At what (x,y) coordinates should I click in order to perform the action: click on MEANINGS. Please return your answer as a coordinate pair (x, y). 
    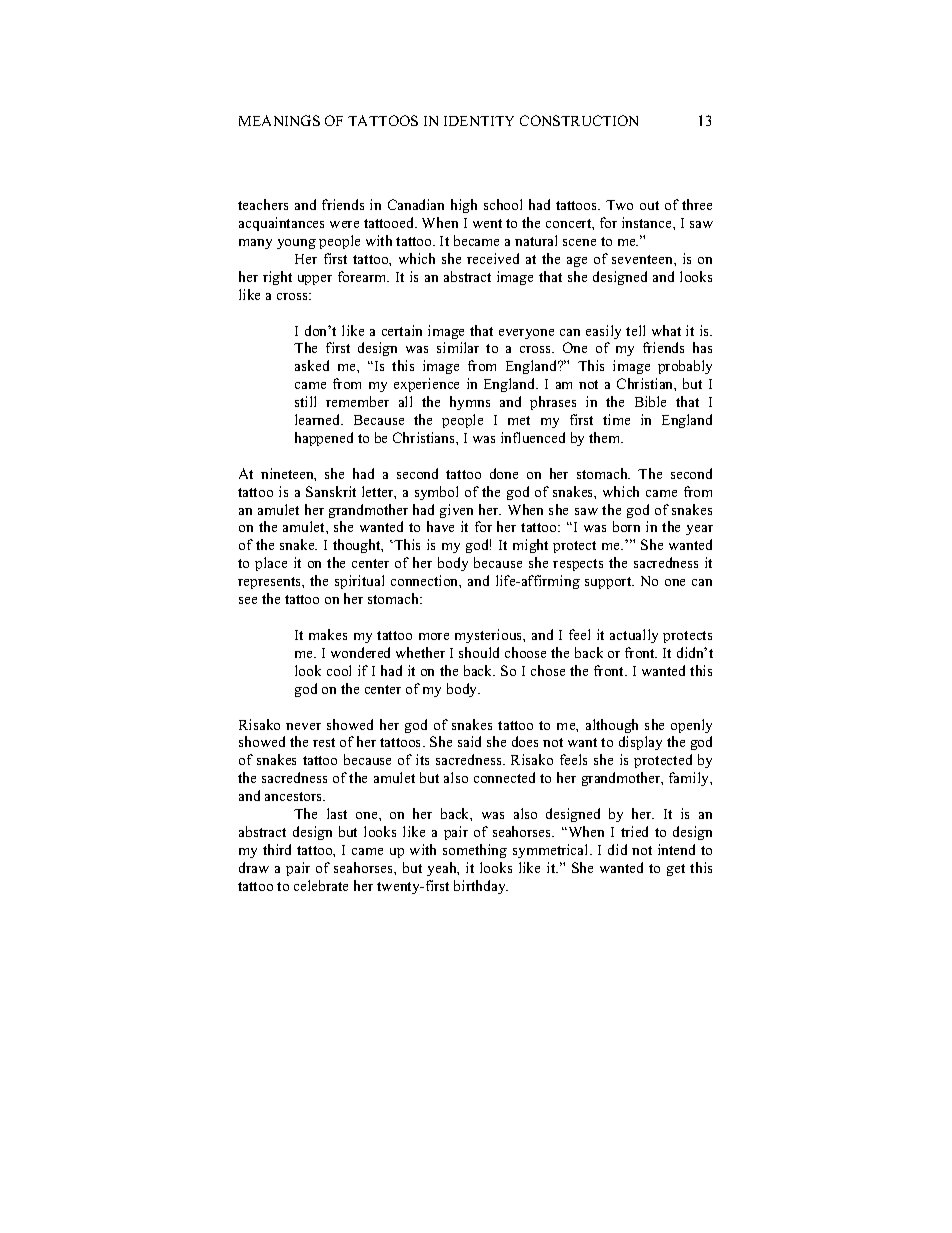
    Looking at the image, I should click on (279, 120).
